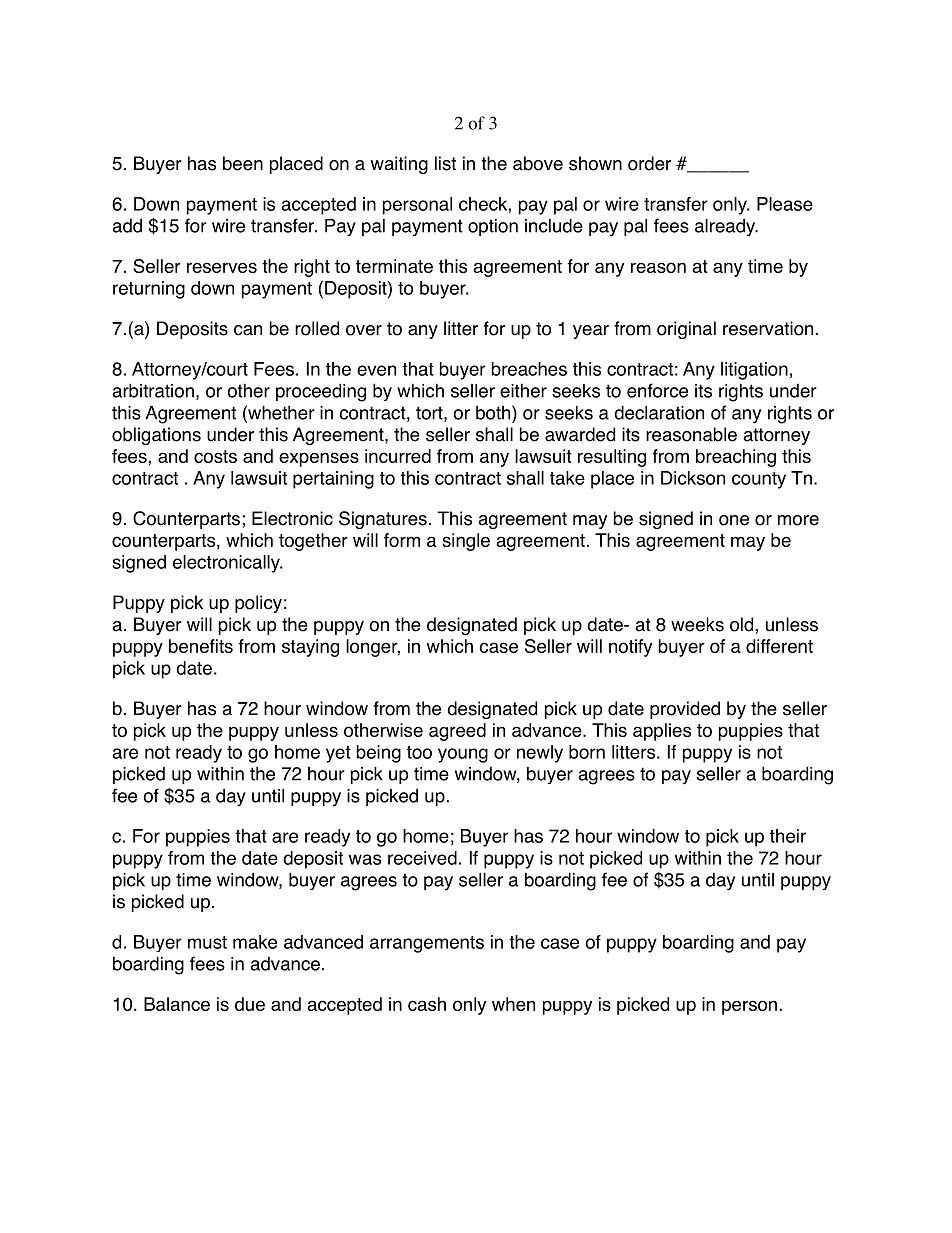 This screenshot has height=1233, width=952. Describe the element at coordinates (258, 604) in the screenshot. I see `policy` at that location.
